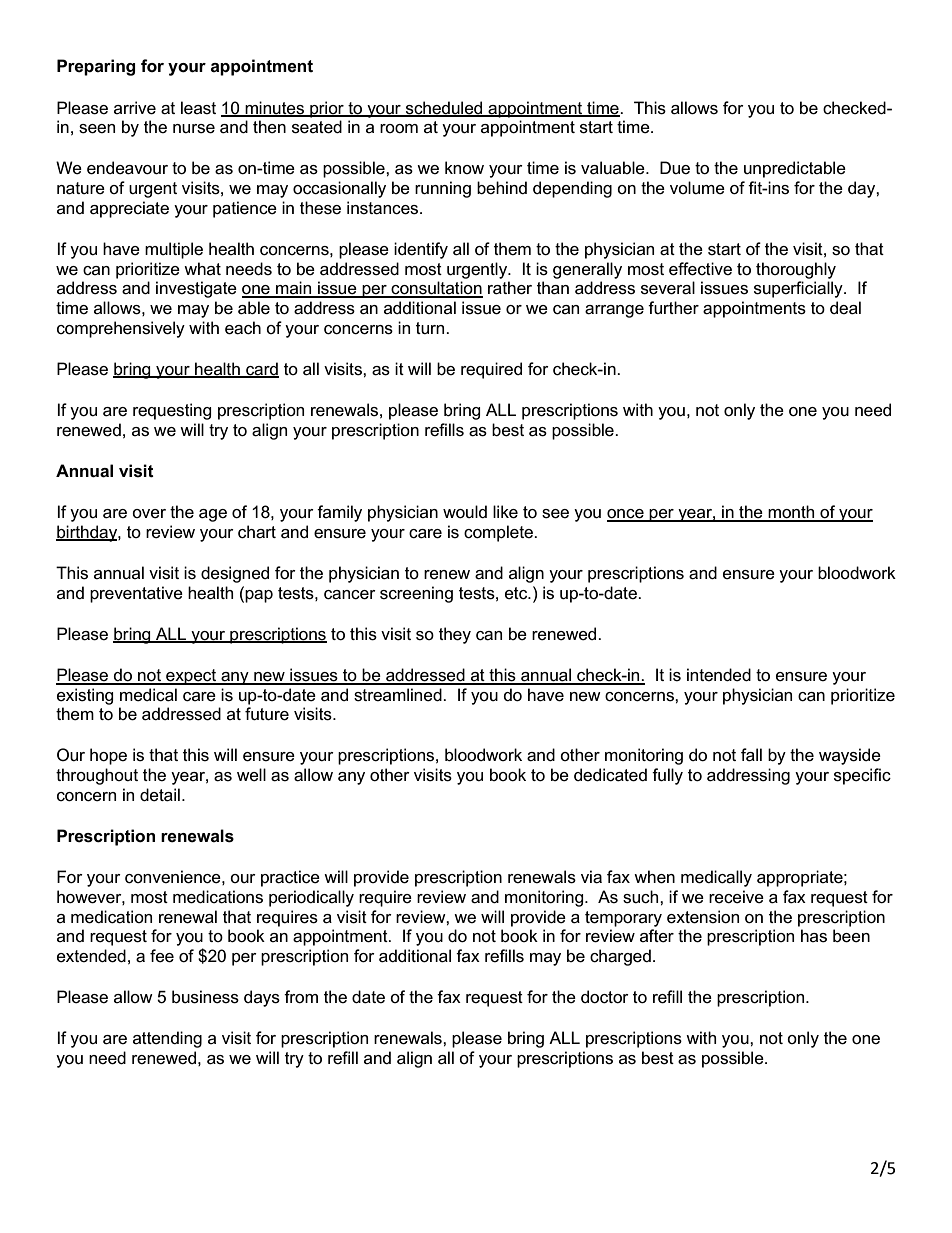 Image resolution: width=952 pixels, height=1233 pixels. I want to click on month, so click(792, 513).
